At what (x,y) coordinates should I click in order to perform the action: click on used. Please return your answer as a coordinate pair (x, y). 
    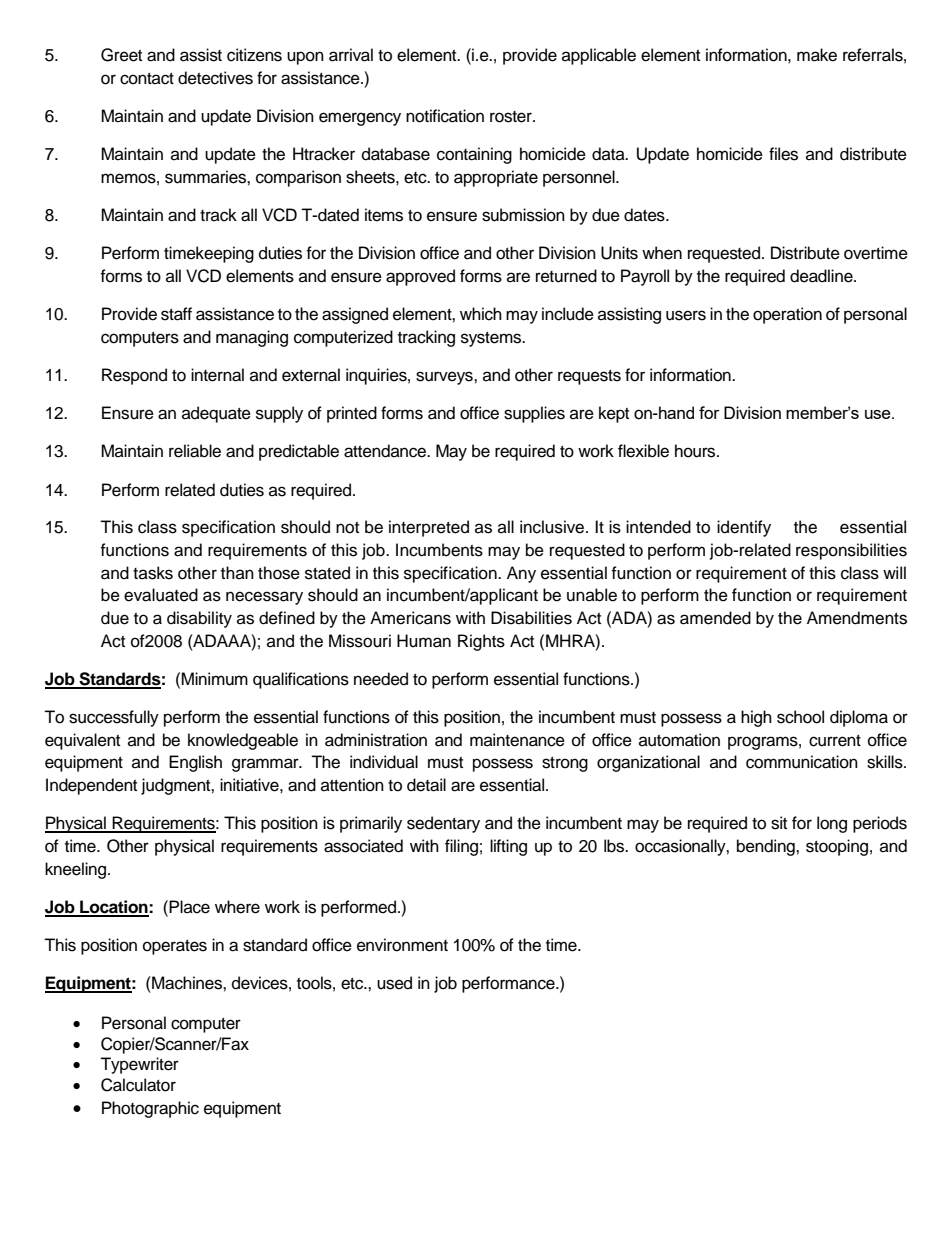
    Looking at the image, I should click on (394, 983).
